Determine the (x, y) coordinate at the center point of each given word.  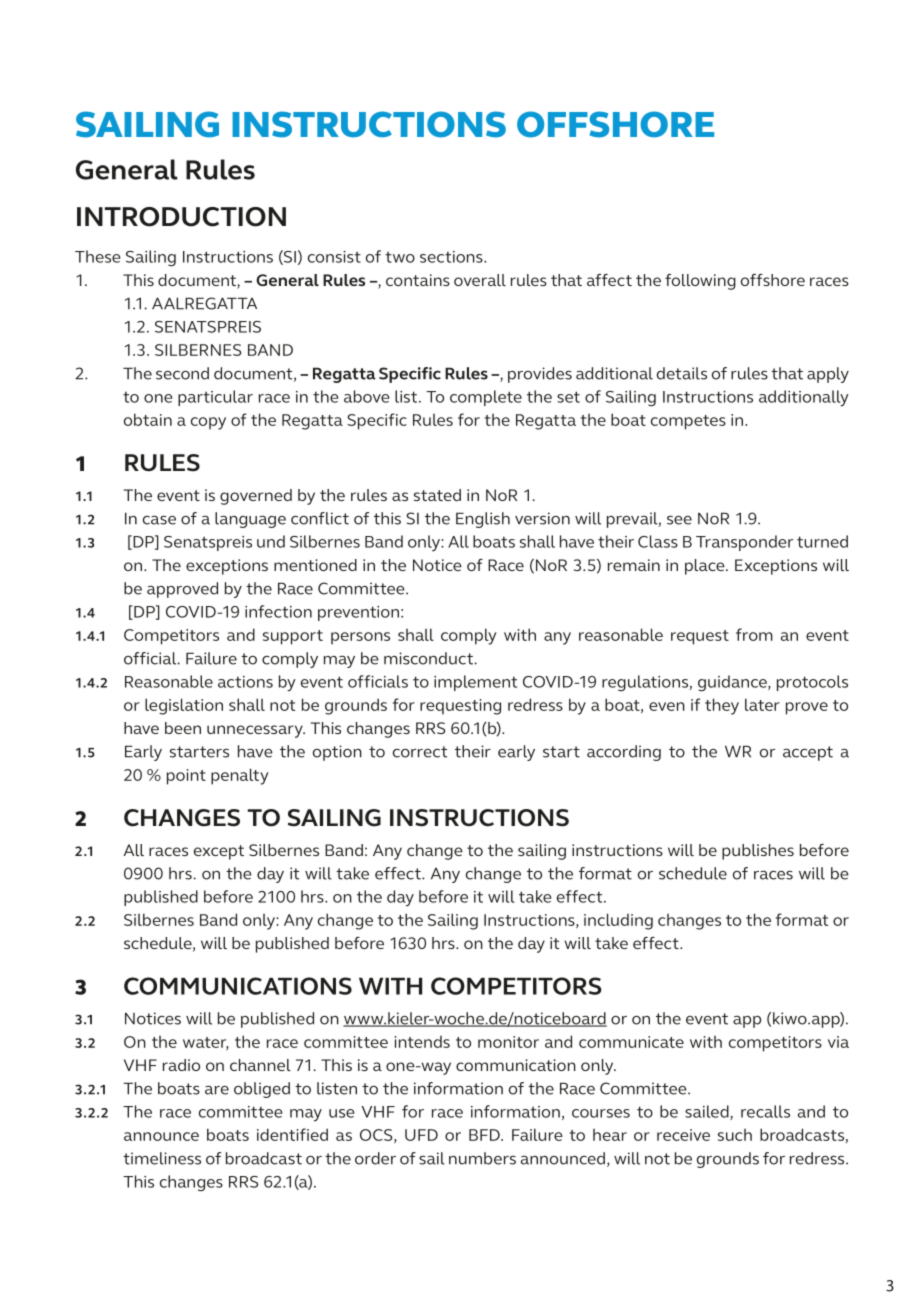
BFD (485, 1135)
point (186, 777)
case (159, 520)
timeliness (162, 1158)
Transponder (744, 543)
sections (452, 257)
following (700, 282)
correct (420, 752)
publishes (758, 852)
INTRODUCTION (181, 217)
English (483, 520)
